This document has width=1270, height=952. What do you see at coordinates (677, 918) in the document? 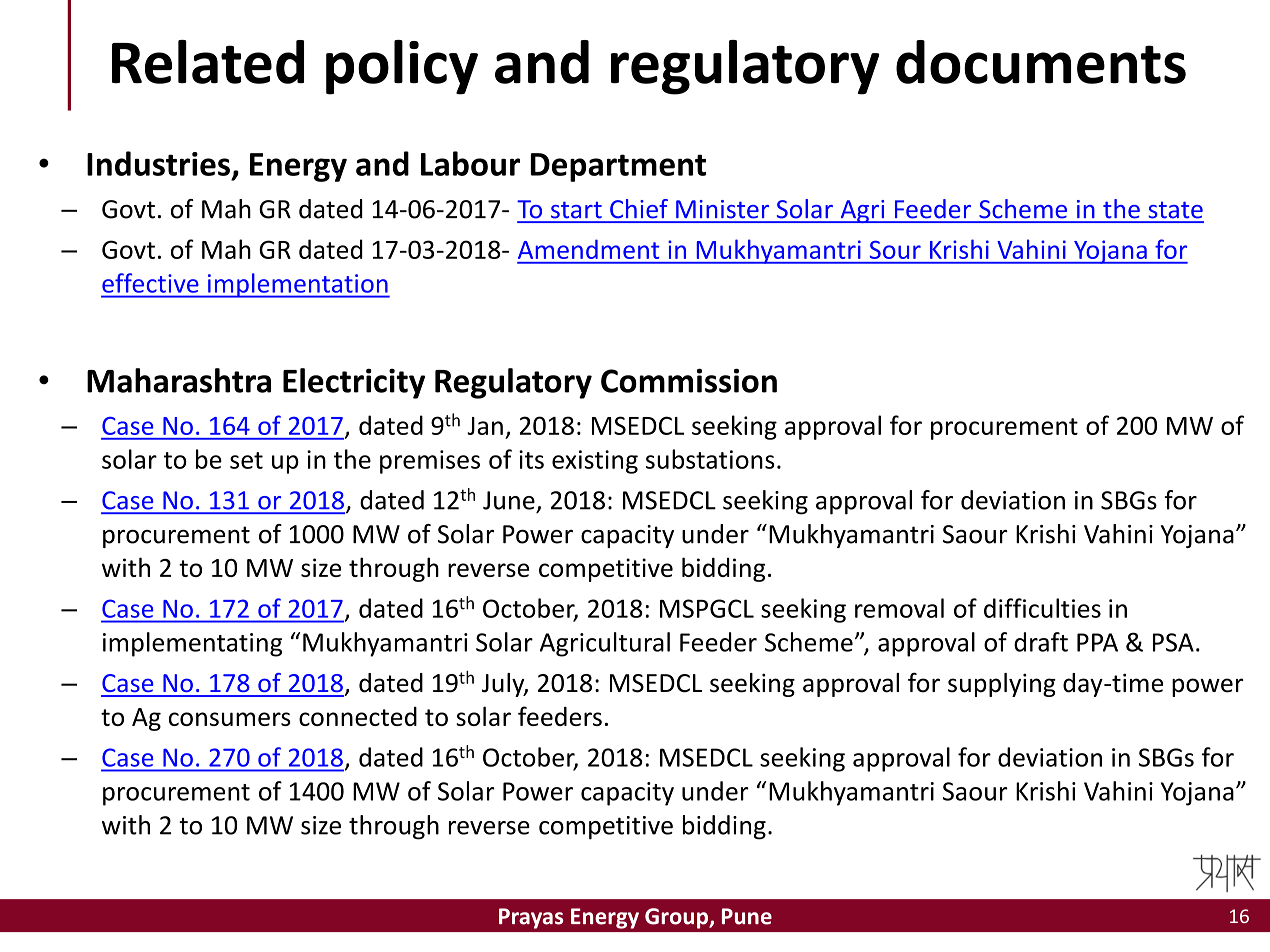
I see `Group` at bounding box center [677, 918].
